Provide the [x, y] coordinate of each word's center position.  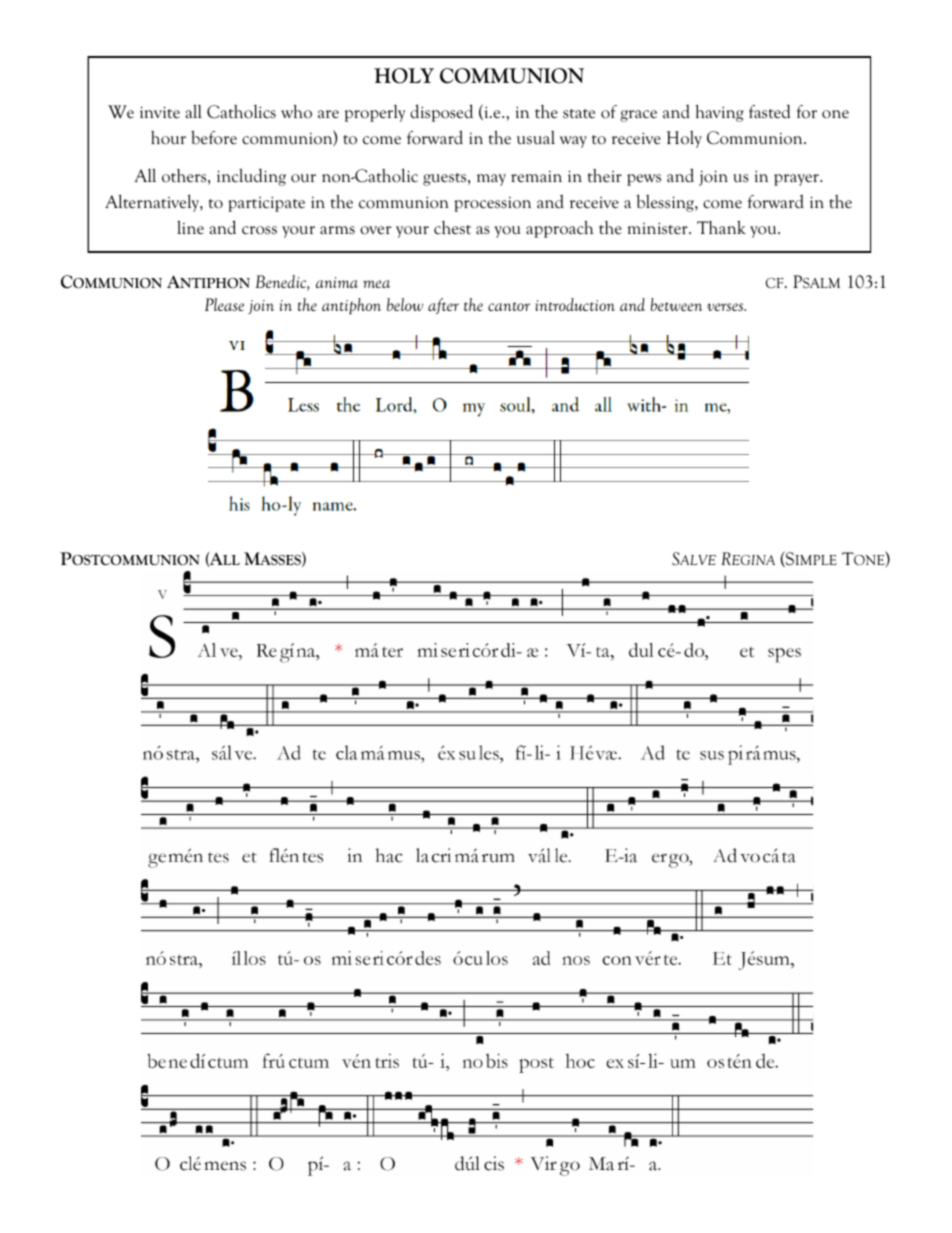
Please [224, 304]
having [720, 113]
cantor [509, 306]
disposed [441, 113]
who [296, 112]
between [676, 304]
